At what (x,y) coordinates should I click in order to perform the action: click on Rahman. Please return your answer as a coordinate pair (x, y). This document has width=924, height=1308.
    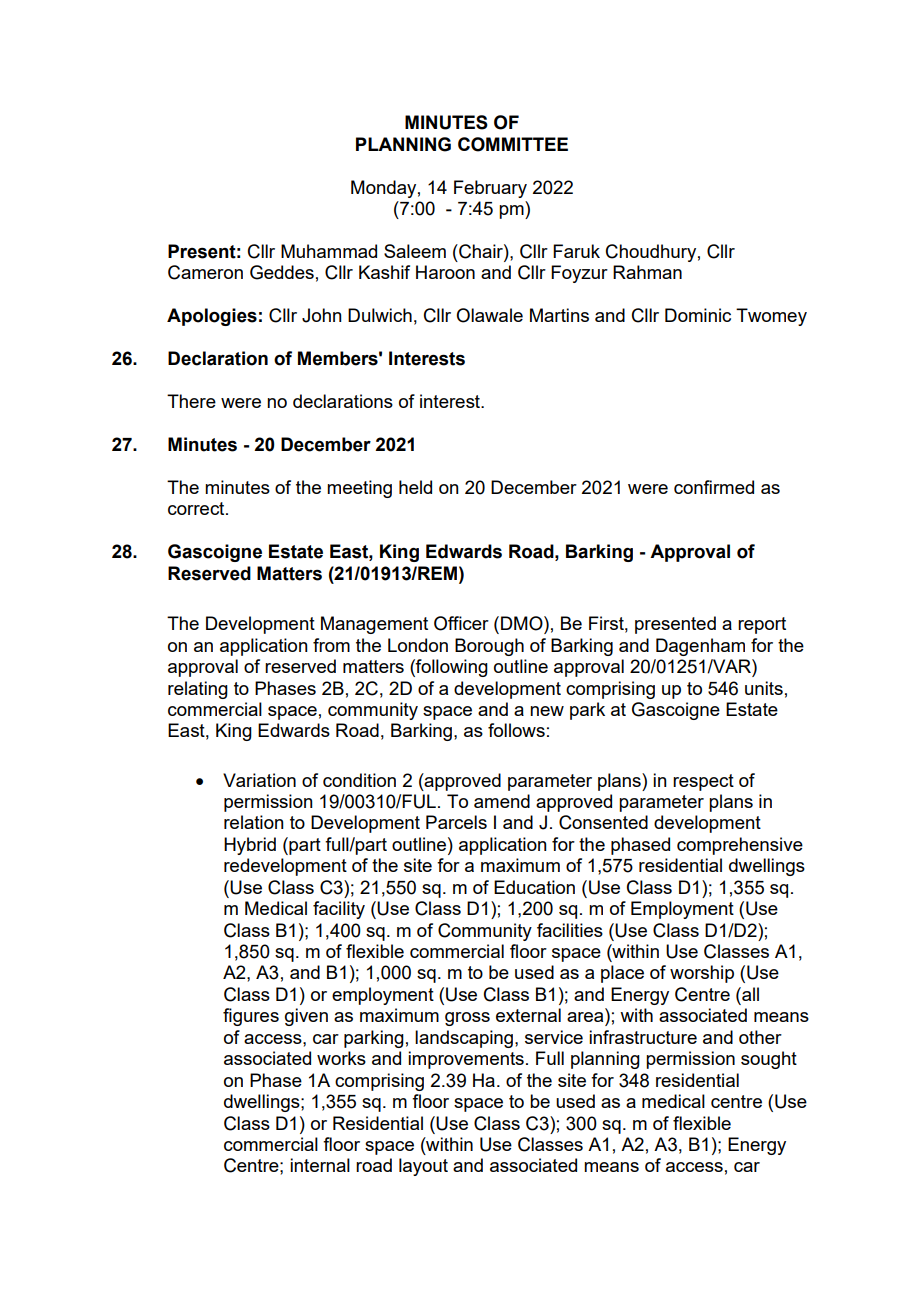
    Looking at the image, I should click on (647, 272).
